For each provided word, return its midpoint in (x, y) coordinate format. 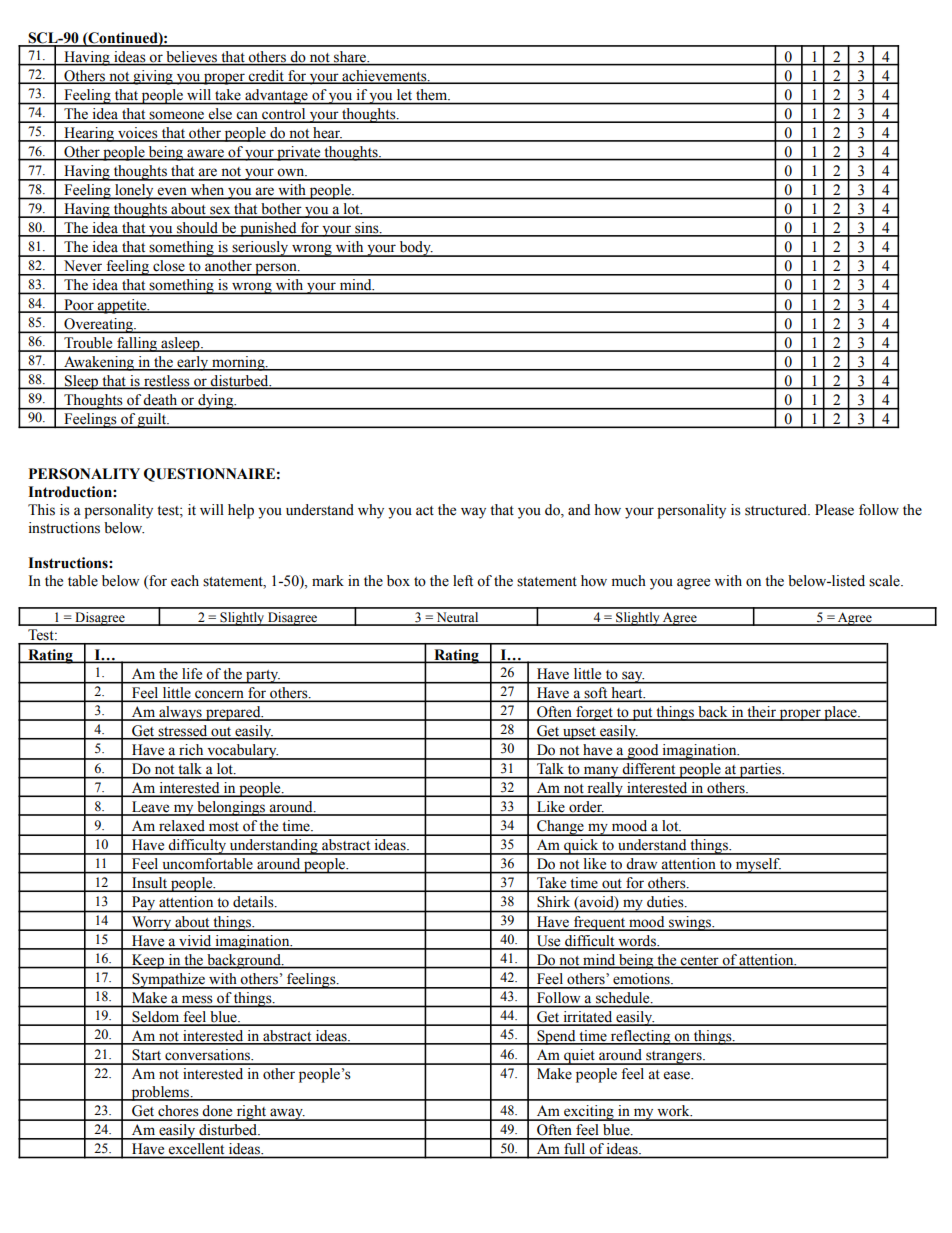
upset (579, 733)
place (840, 713)
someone (177, 116)
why (371, 511)
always (180, 713)
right (251, 1113)
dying (216, 402)
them (433, 94)
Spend (556, 1037)
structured (777, 510)
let (404, 94)
